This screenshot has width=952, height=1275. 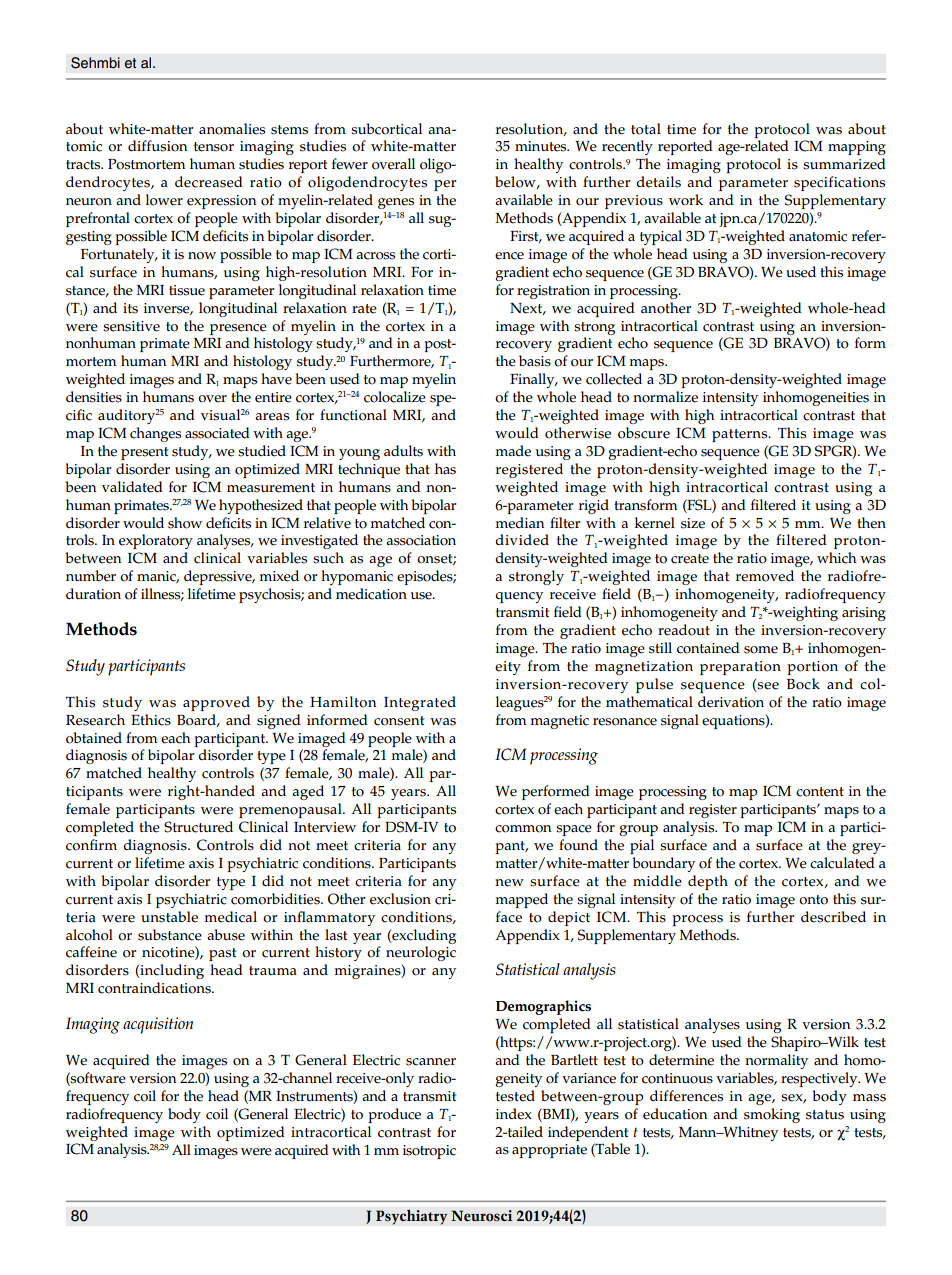 I want to click on show, so click(x=185, y=523).
